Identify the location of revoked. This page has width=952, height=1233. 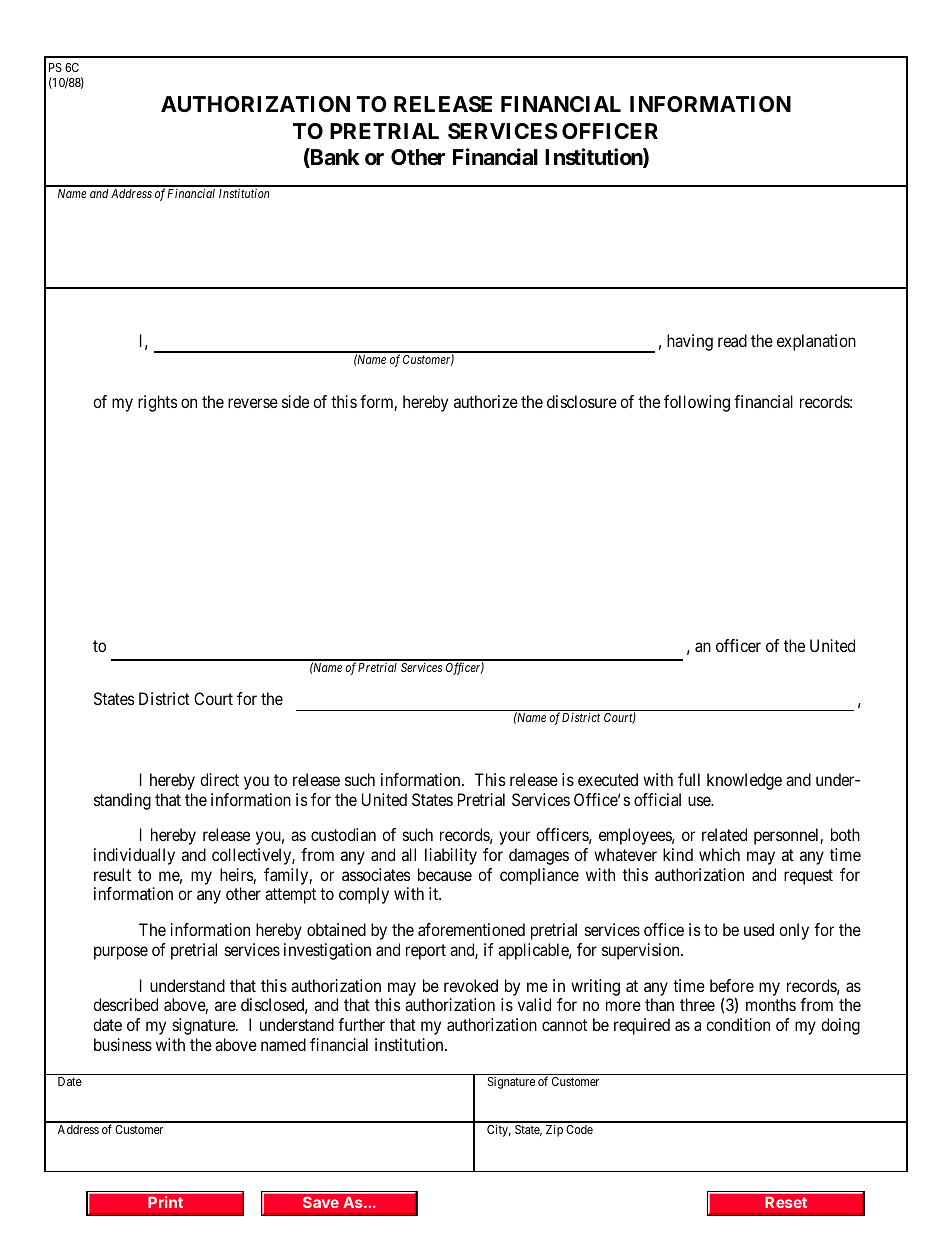
(471, 985).
